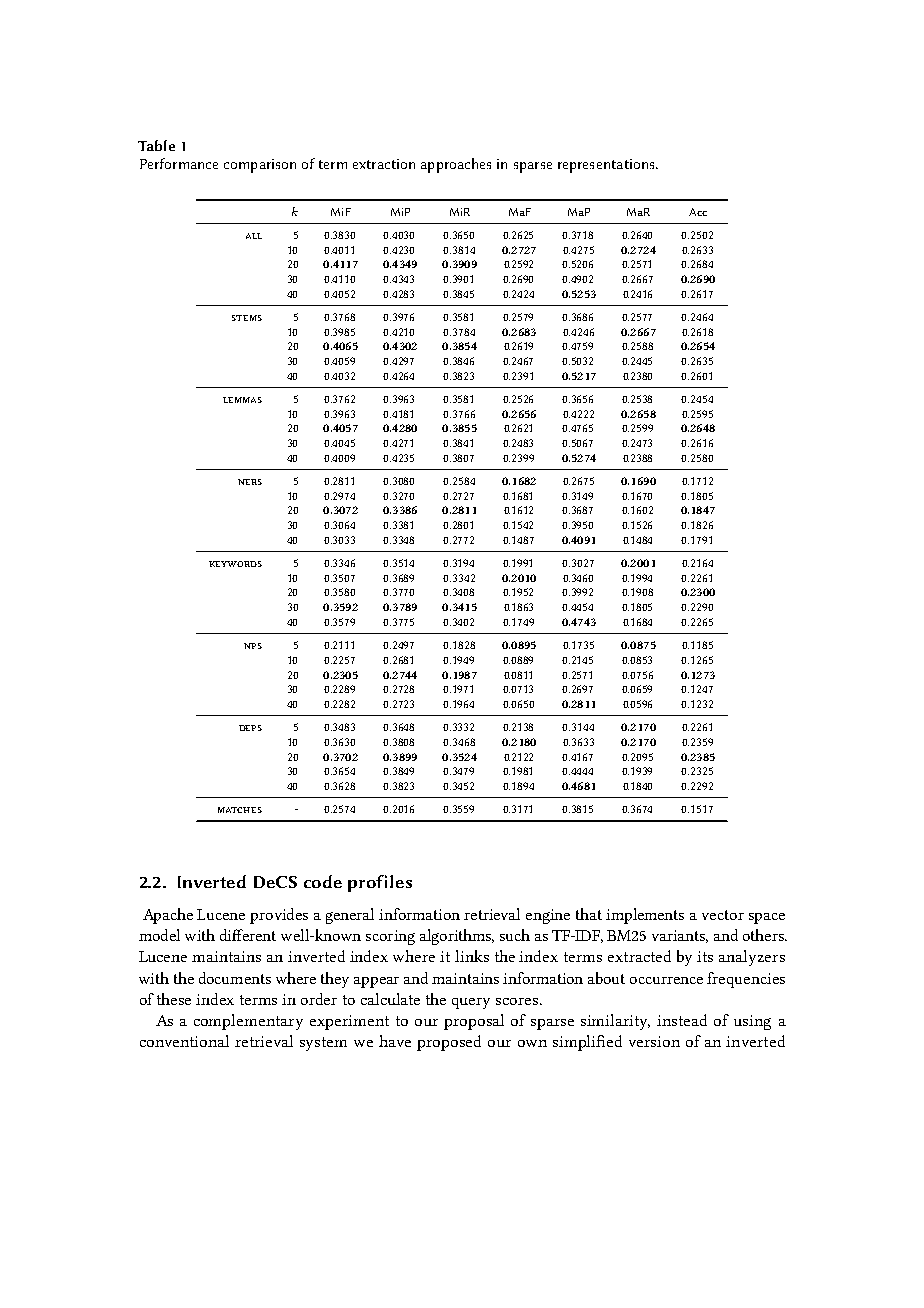 The image size is (924, 1308). I want to click on comparison, so click(260, 166).
